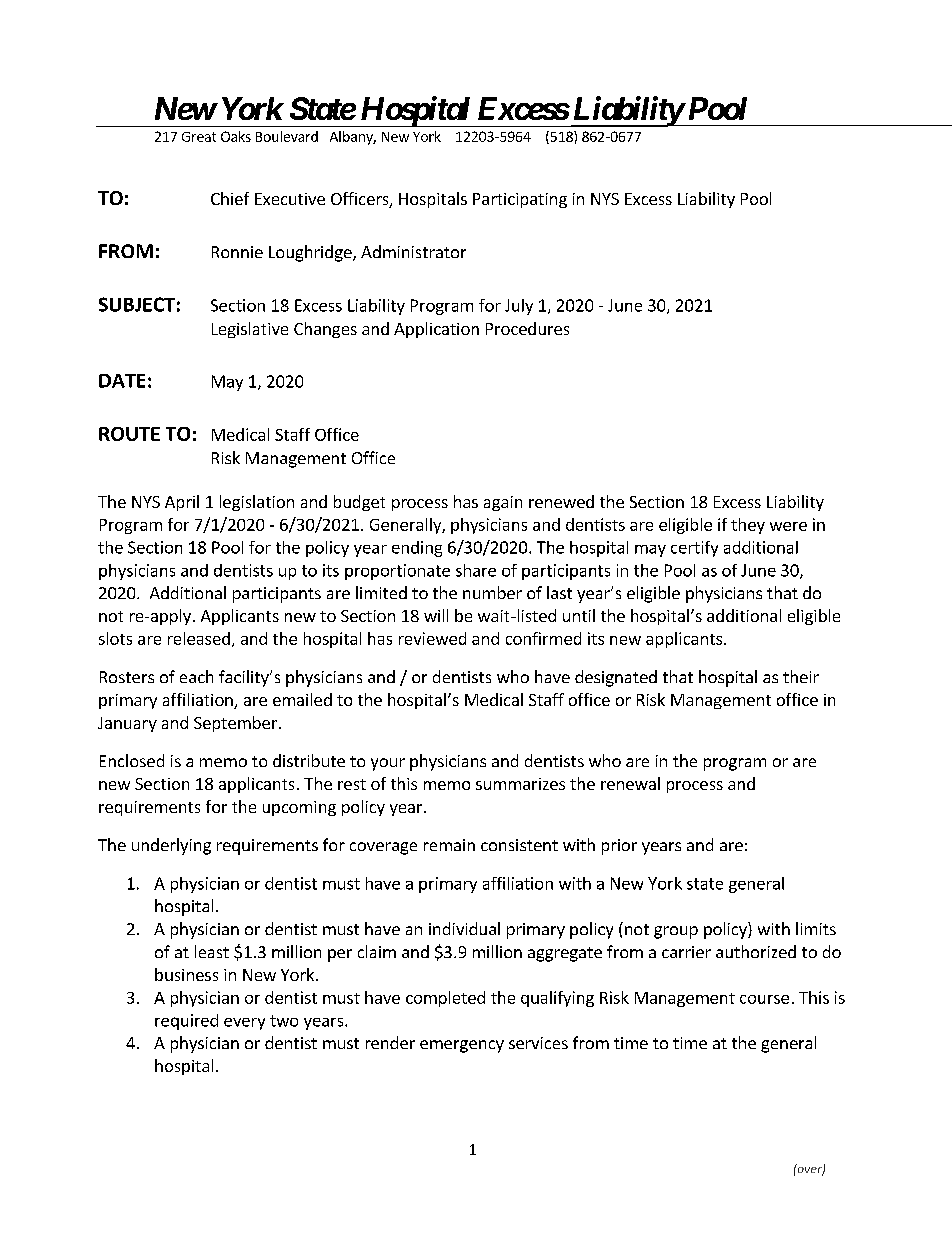 The image size is (952, 1233). What do you see at coordinates (519, 307) in the document?
I see `July` at bounding box center [519, 307].
